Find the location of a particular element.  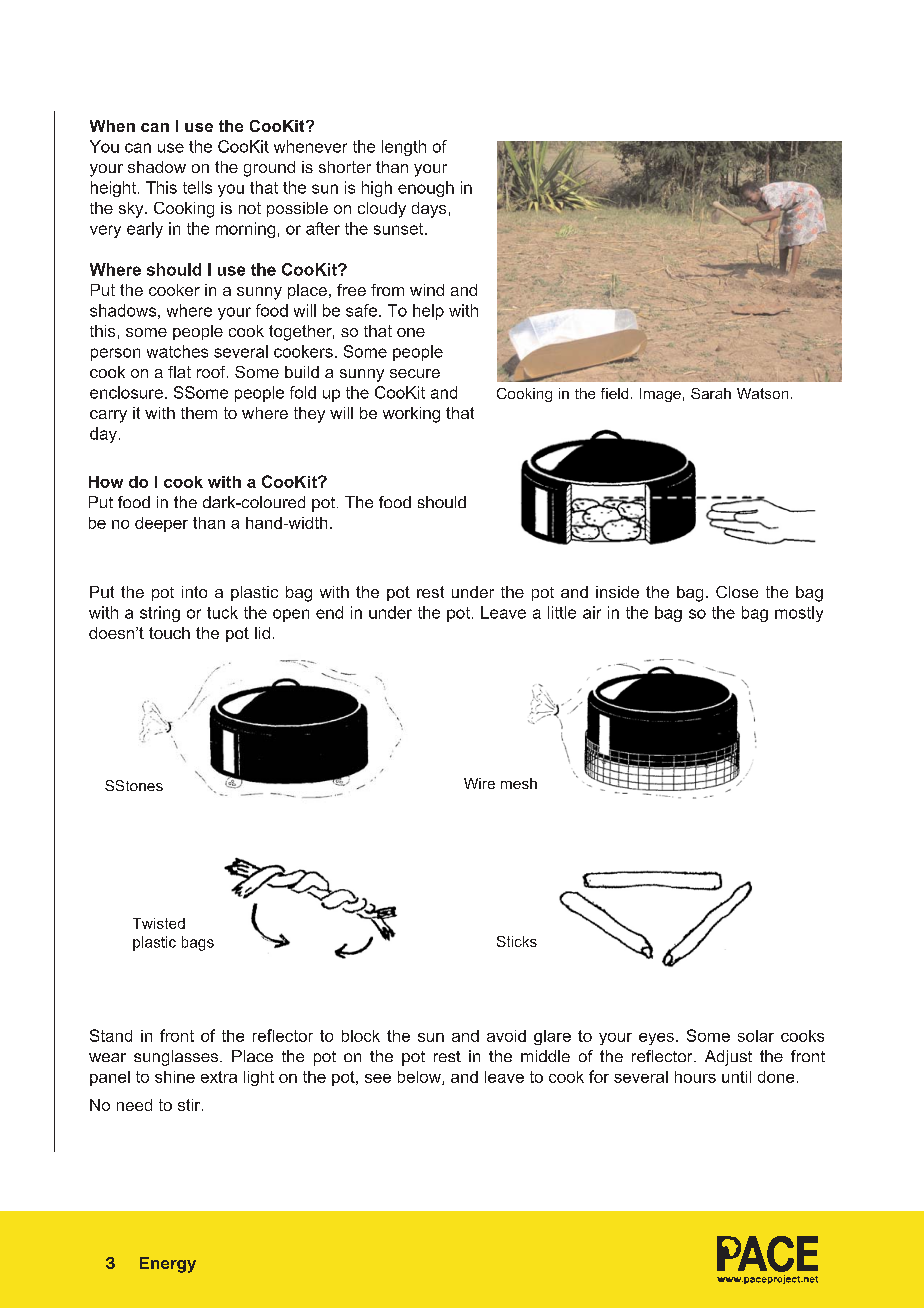

Wire is located at coordinates (479, 783).
